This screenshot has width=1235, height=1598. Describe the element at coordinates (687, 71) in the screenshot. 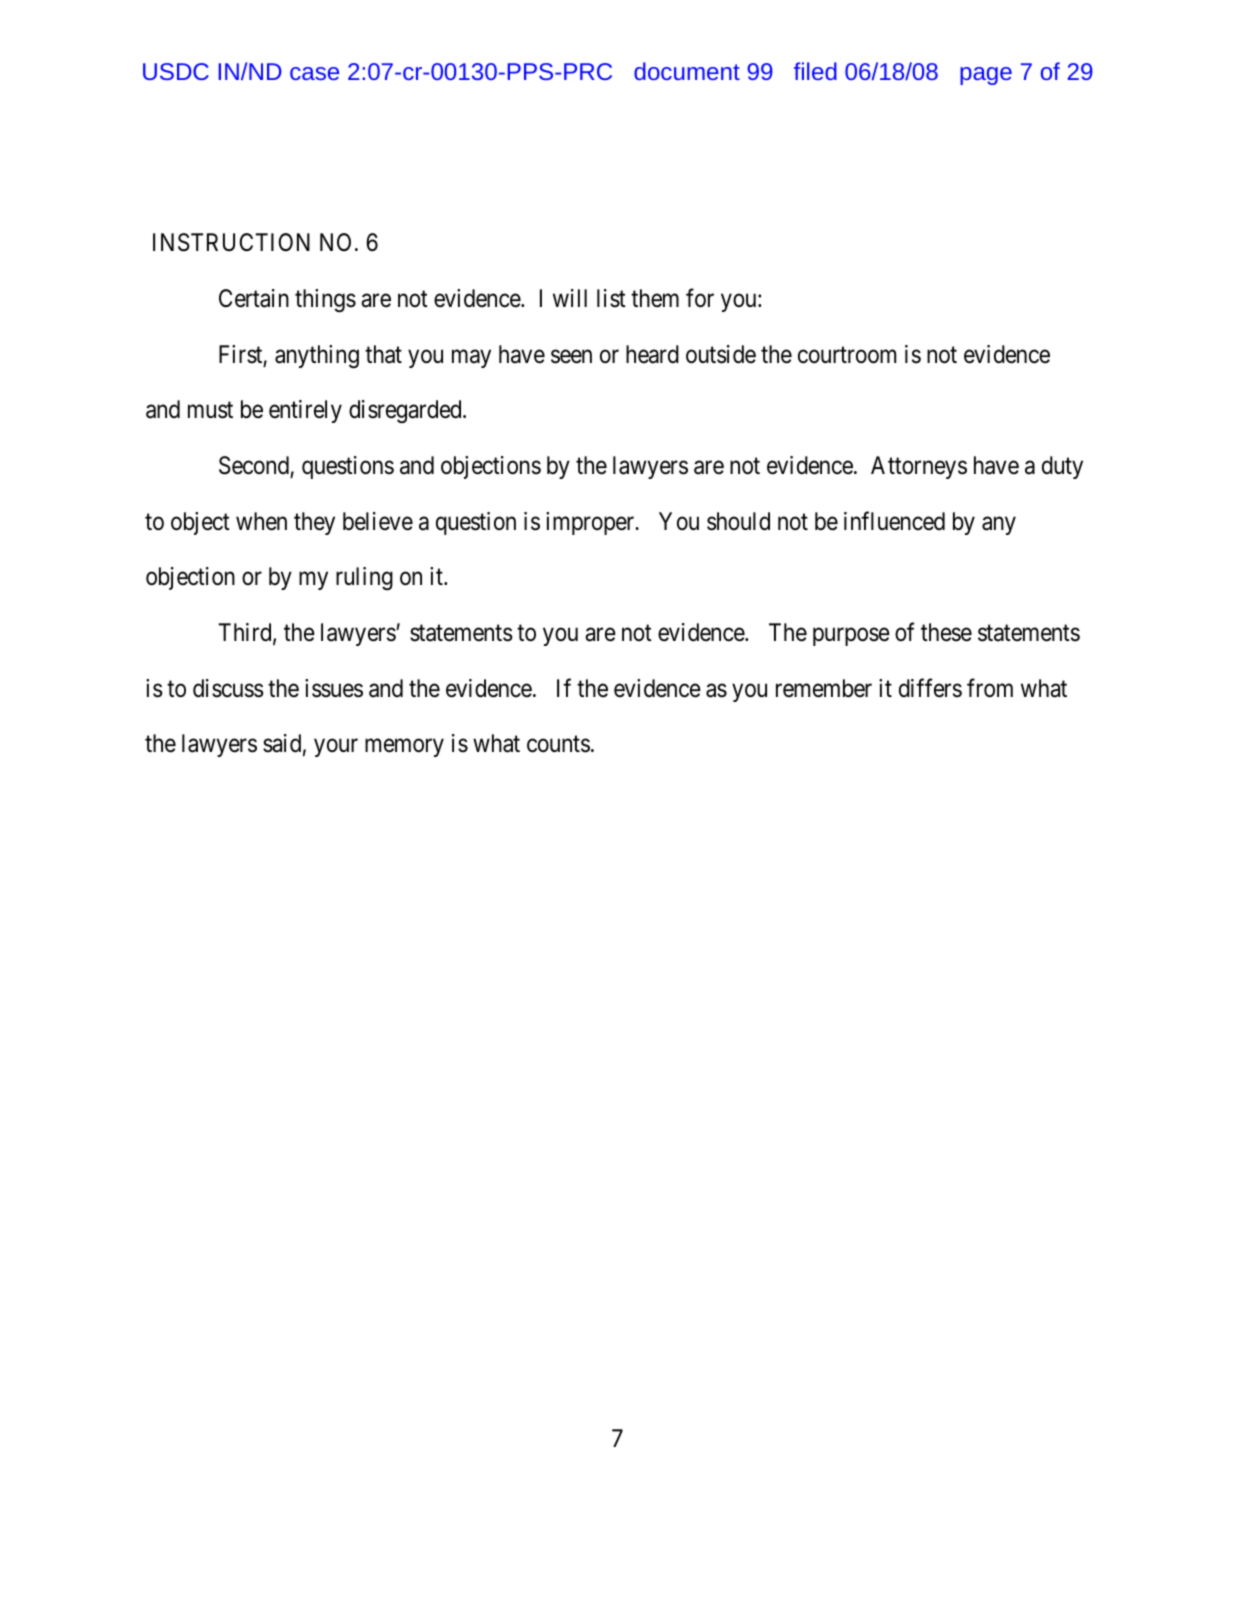

I see `document` at that location.
